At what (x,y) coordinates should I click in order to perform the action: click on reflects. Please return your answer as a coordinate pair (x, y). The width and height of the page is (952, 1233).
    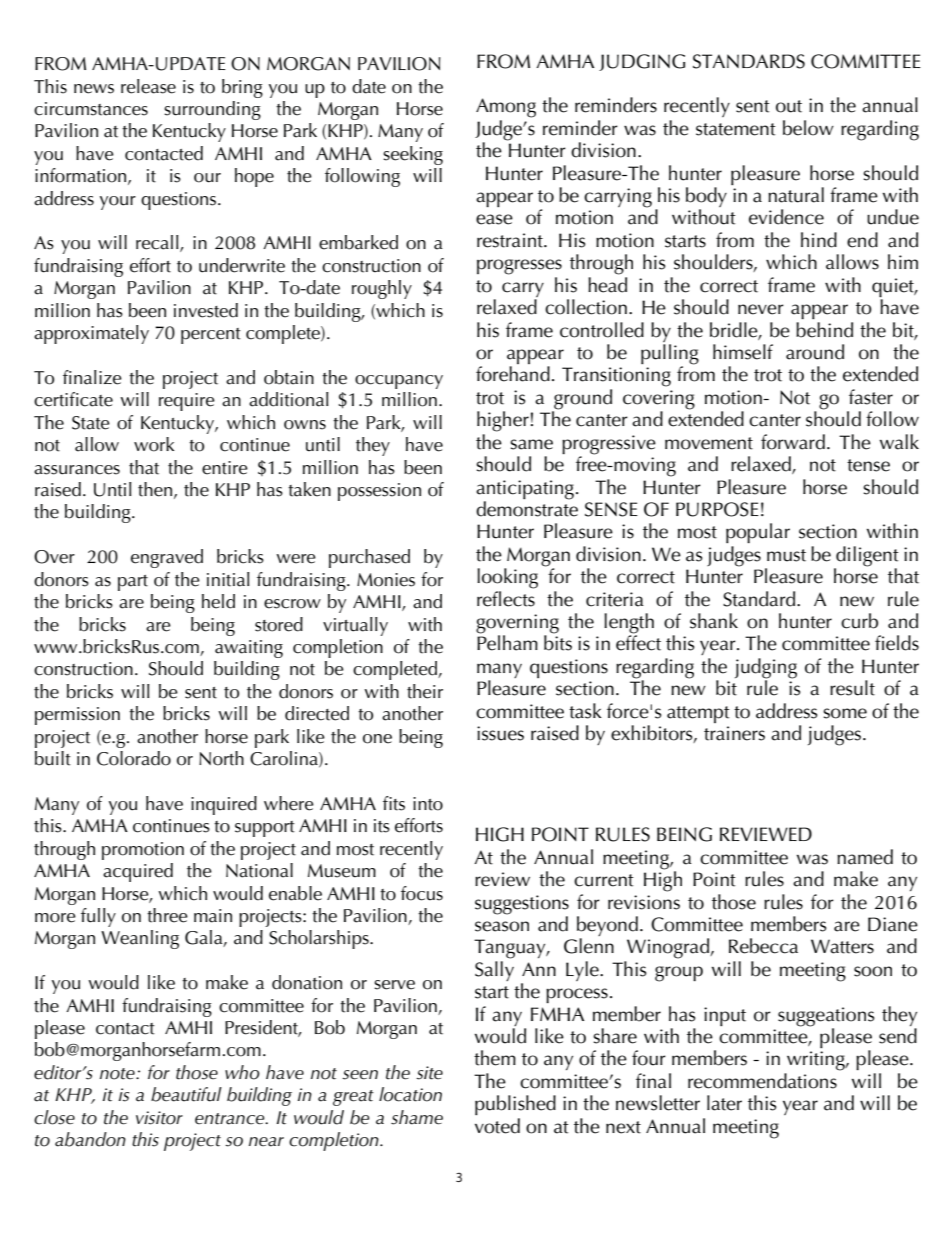
    Looking at the image, I should click on (506, 597).
